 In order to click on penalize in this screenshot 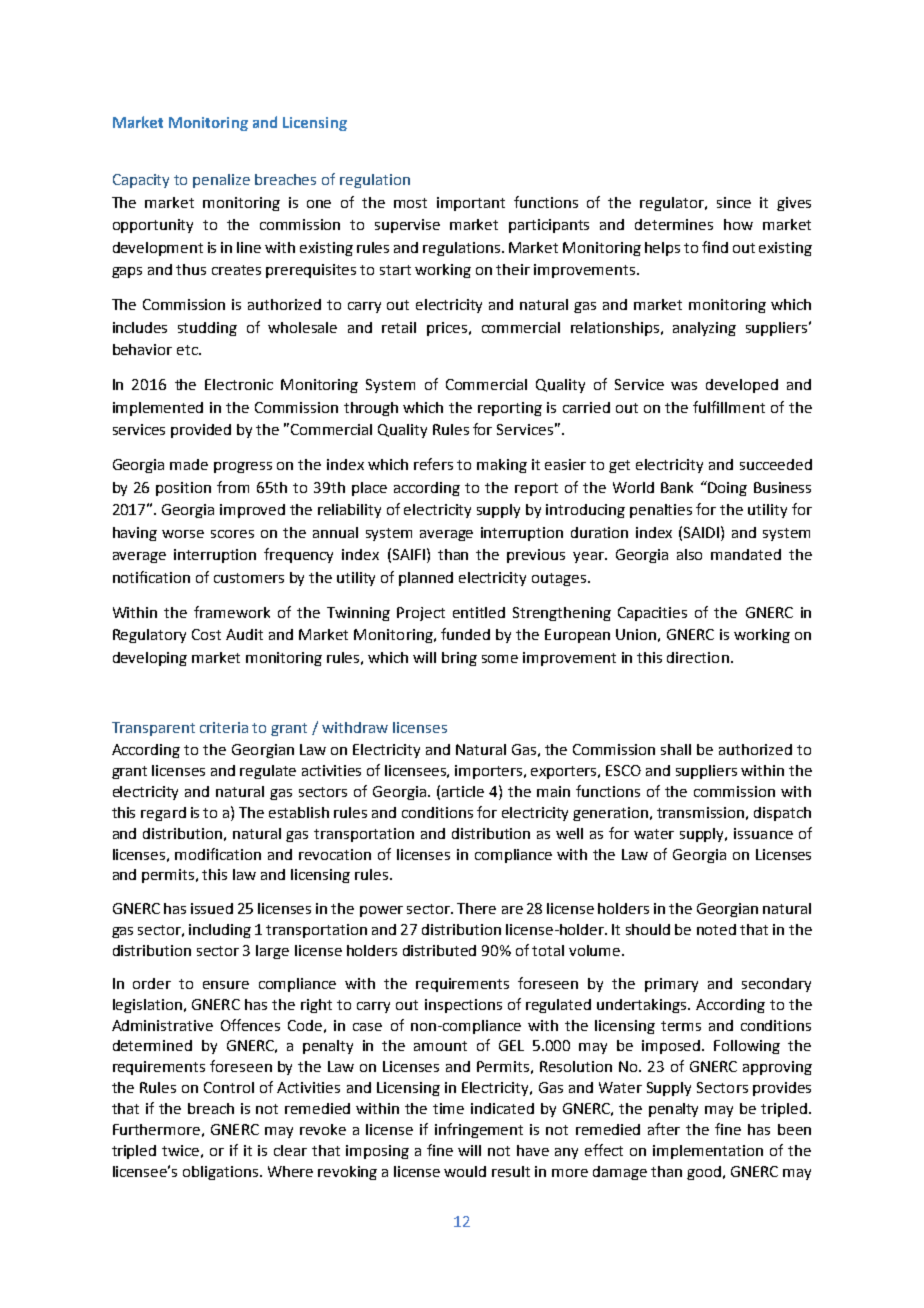, I will do `click(221, 181)`.
